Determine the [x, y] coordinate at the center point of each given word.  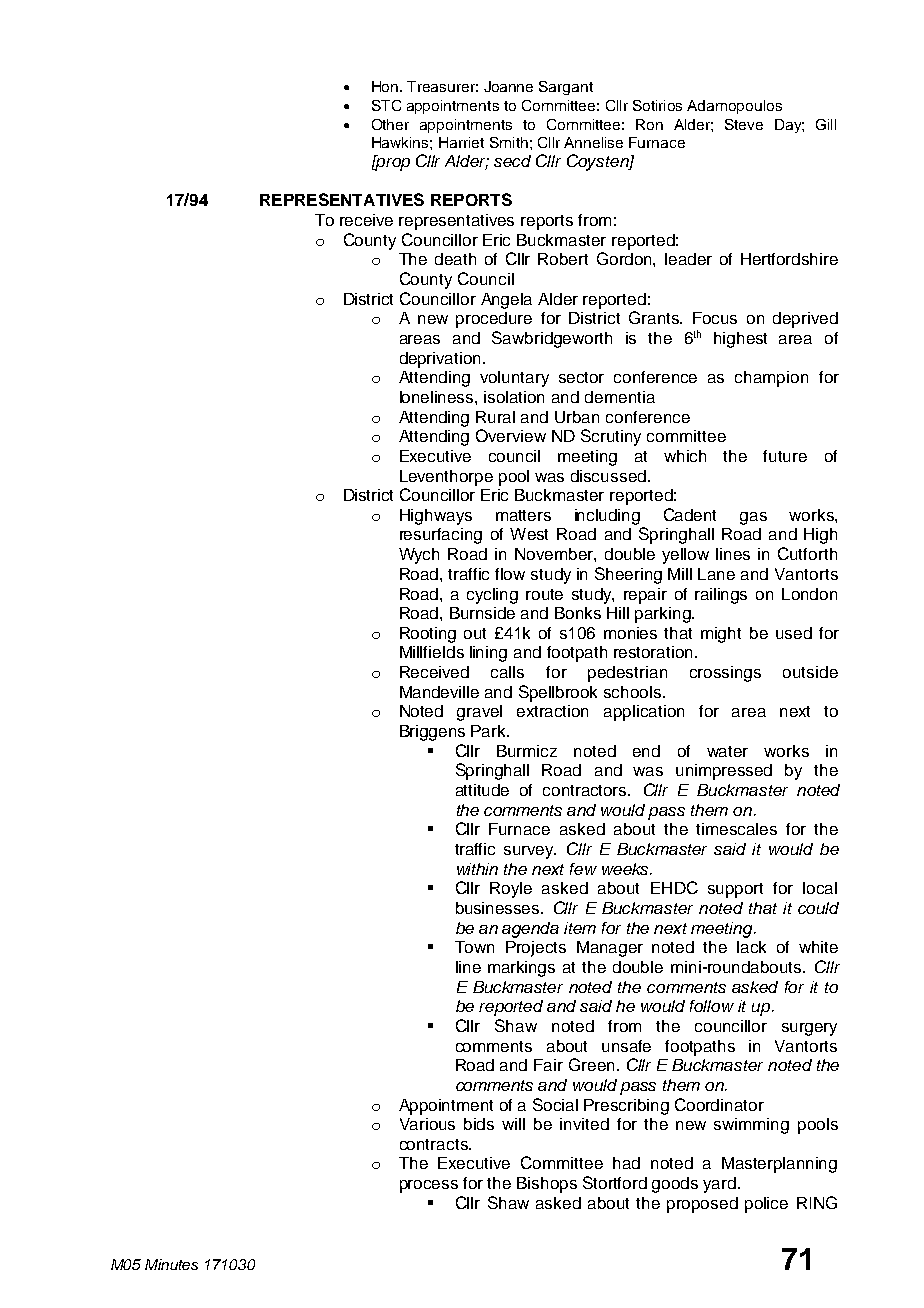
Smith [509, 142]
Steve [744, 124]
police [766, 1205]
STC [386, 105]
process [429, 1186]
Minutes [171, 1264]
